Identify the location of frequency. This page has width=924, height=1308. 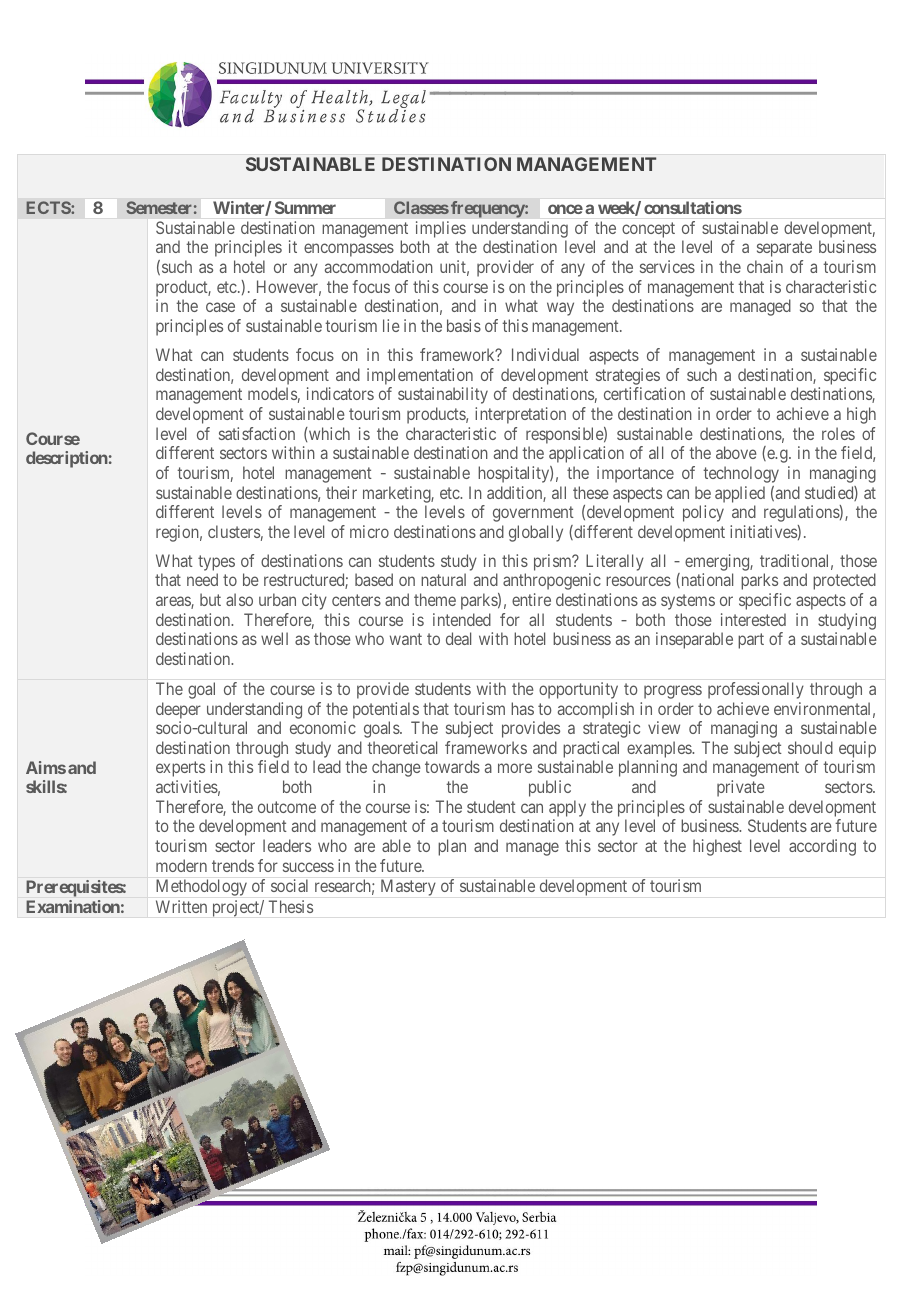
(488, 209).
